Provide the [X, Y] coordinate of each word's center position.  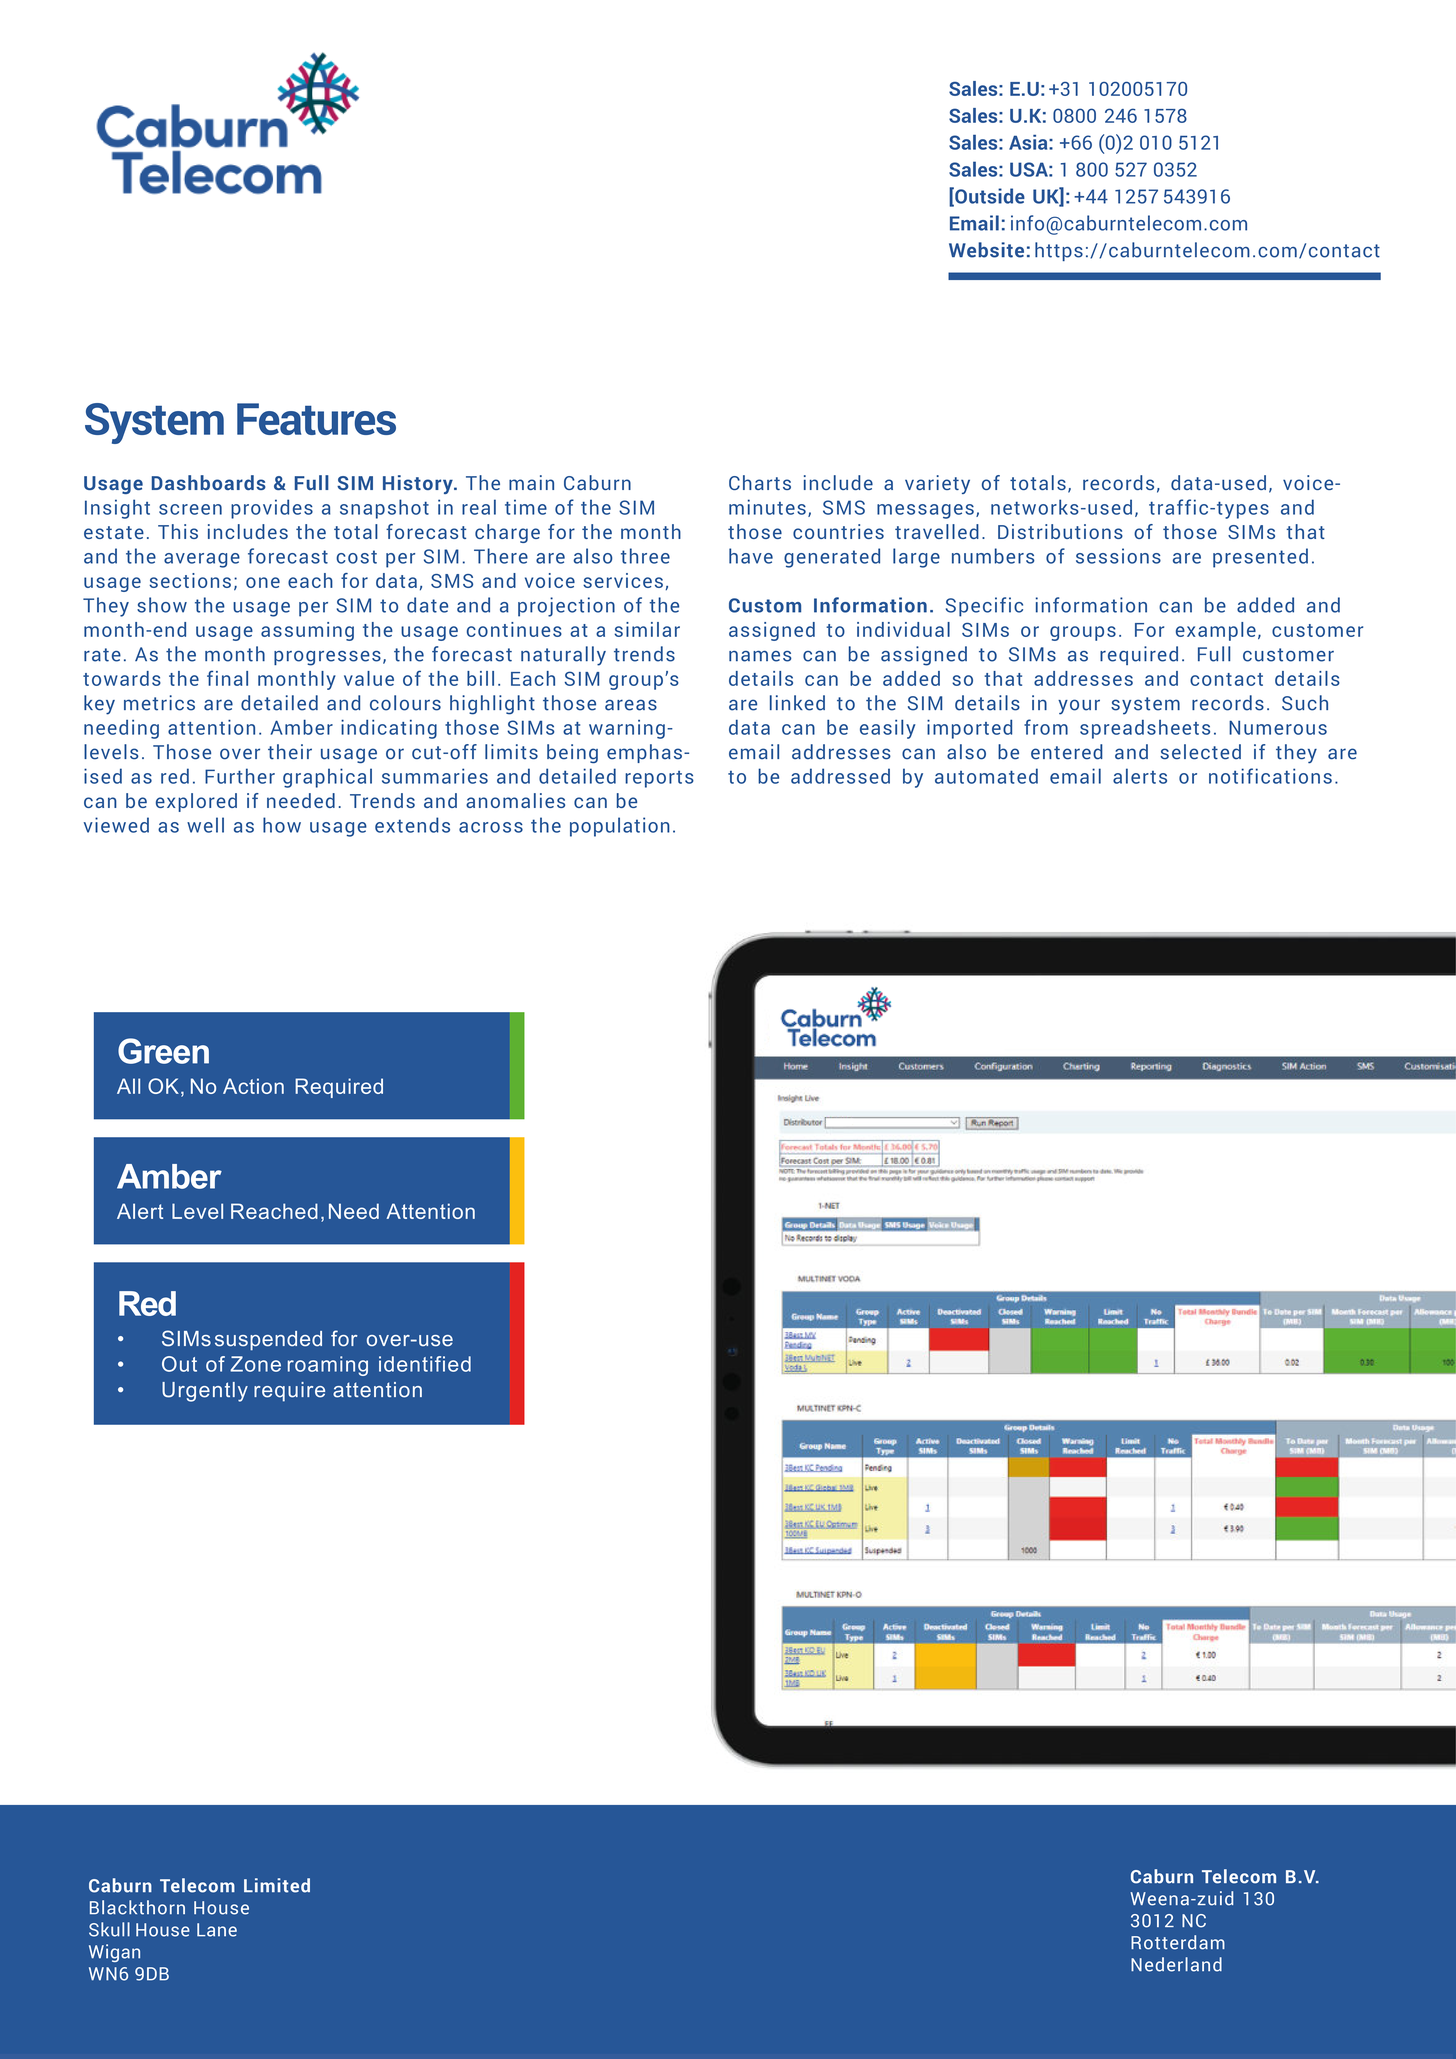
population [620, 827]
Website [986, 250]
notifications [1270, 776]
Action [253, 1086]
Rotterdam [1178, 1942]
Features [316, 419]
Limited [277, 1885]
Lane [217, 1930]
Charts [760, 482]
